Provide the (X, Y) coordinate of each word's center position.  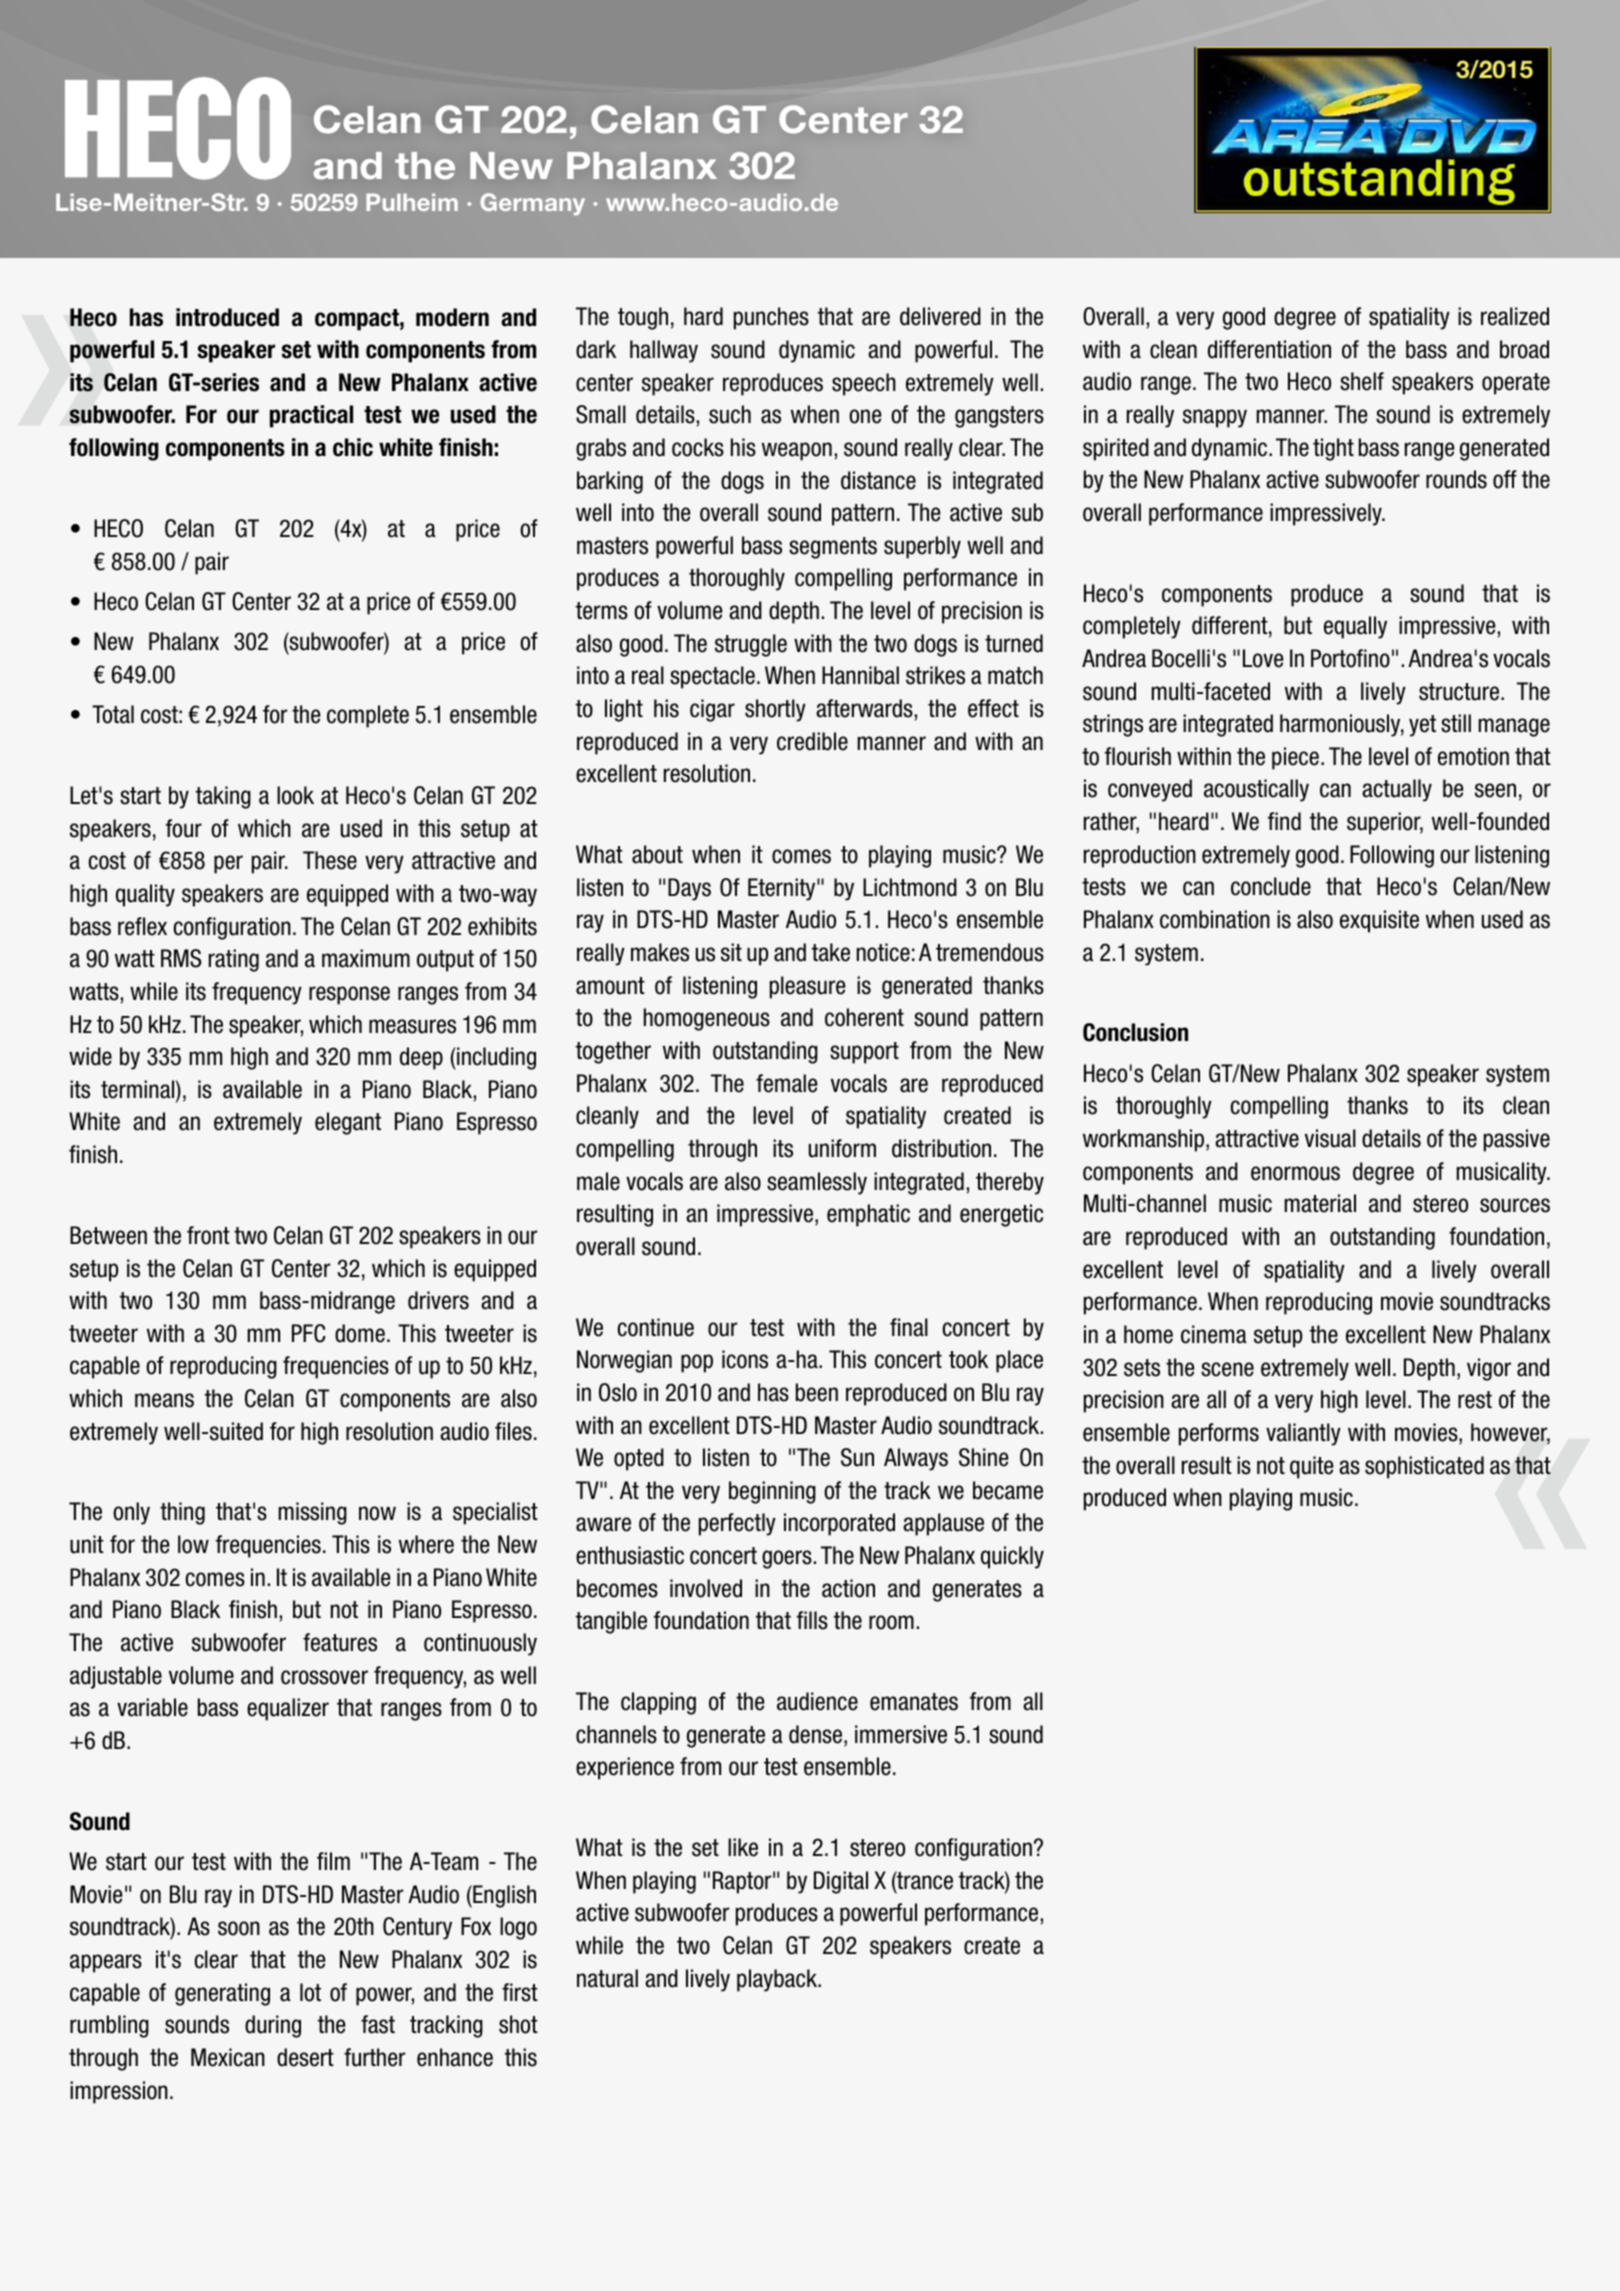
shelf (1362, 381)
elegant (348, 1123)
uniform (842, 1148)
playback (778, 1980)
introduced (227, 317)
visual (1330, 1138)
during (273, 2026)
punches (771, 318)
